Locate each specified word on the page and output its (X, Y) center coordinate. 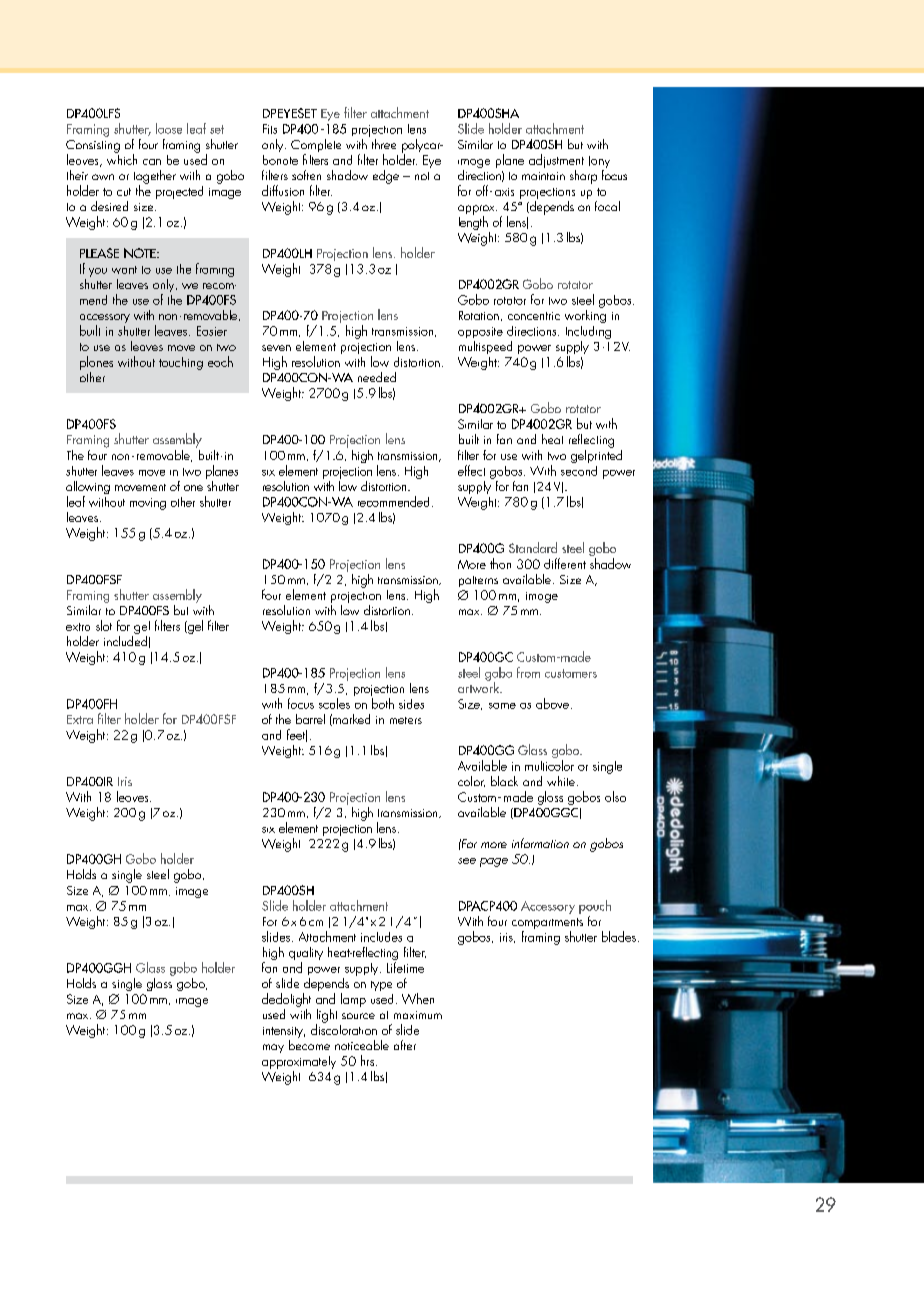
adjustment (556, 161)
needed (377, 377)
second (579, 471)
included (125, 641)
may (273, 1048)
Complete (316, 147)
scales (334, 703)
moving (148, 504)
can (152, 162)
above (552, 703)
